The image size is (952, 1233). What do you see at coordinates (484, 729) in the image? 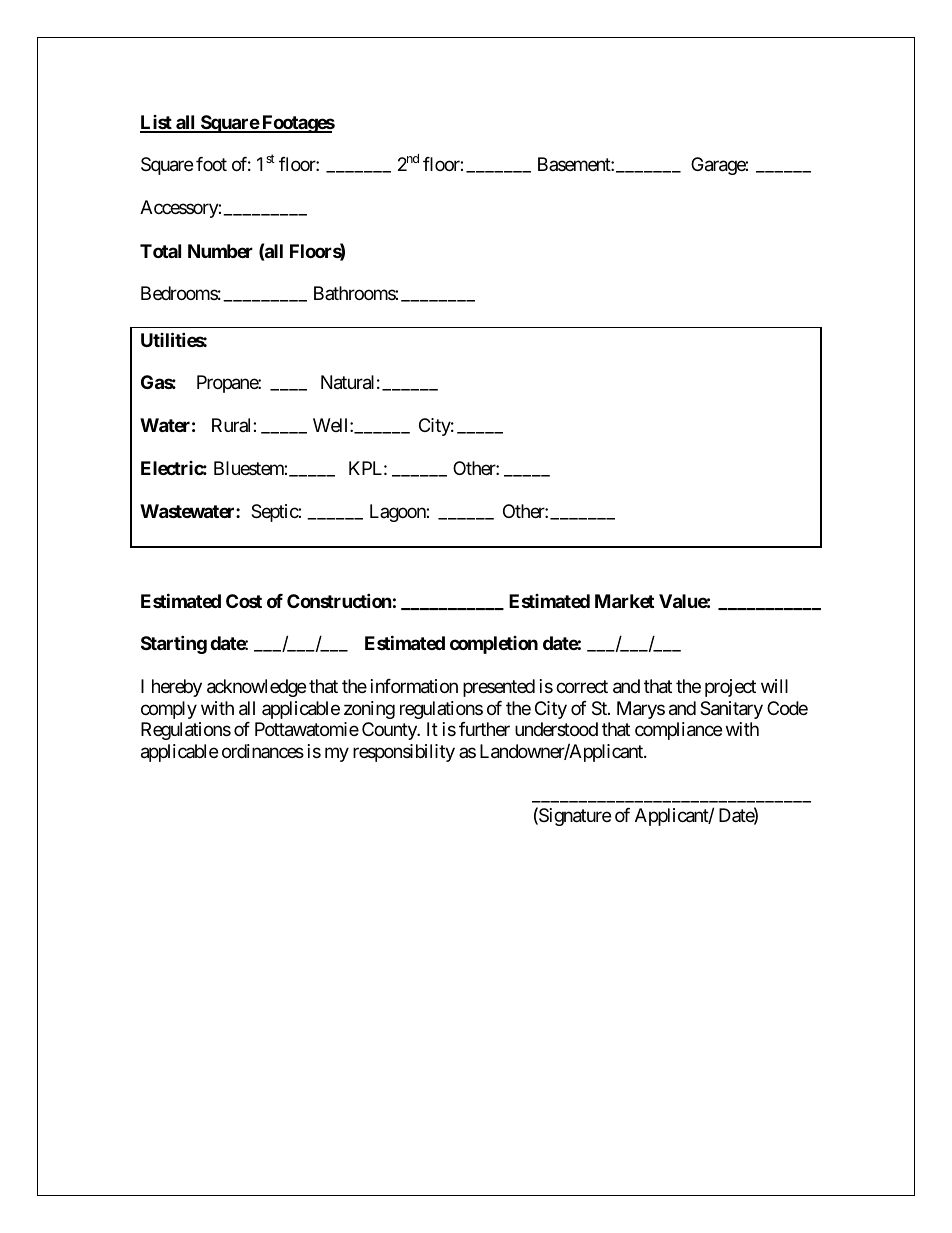
I see `further` at bounding box center [484, 729].
